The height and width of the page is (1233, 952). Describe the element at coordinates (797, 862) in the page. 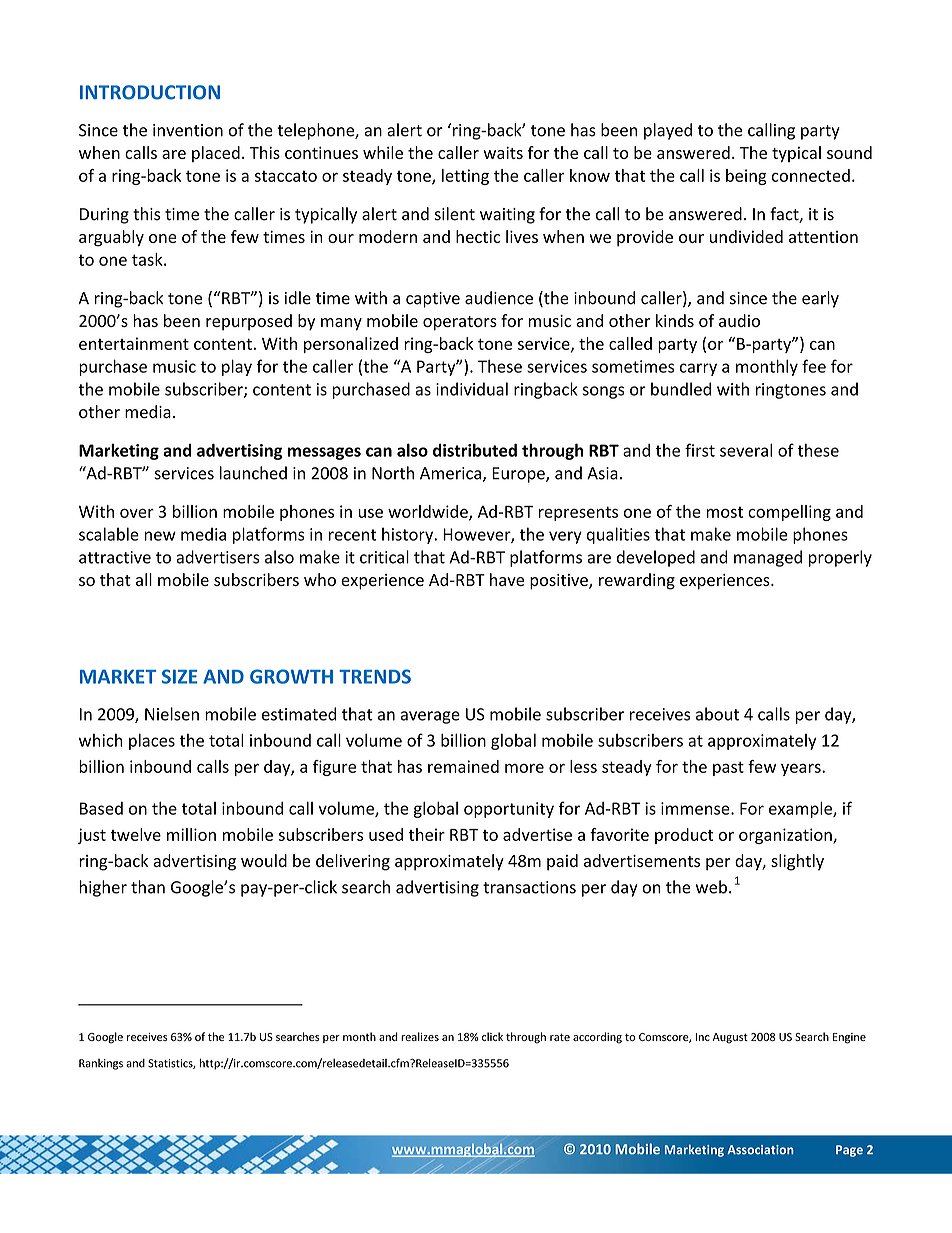

I see `slightly` at that location.
